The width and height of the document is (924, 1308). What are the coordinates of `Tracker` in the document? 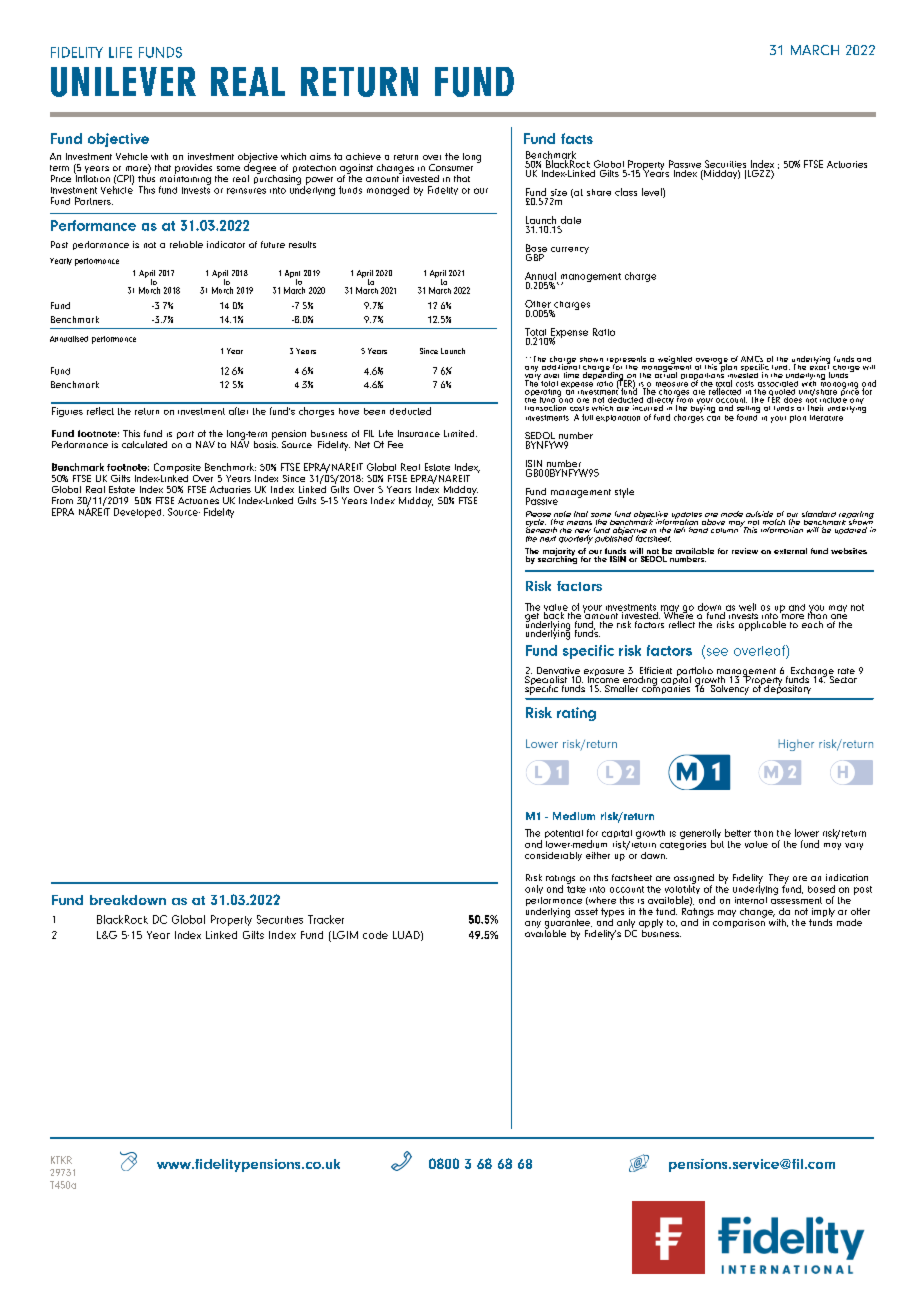 It's located at (326, 919).
